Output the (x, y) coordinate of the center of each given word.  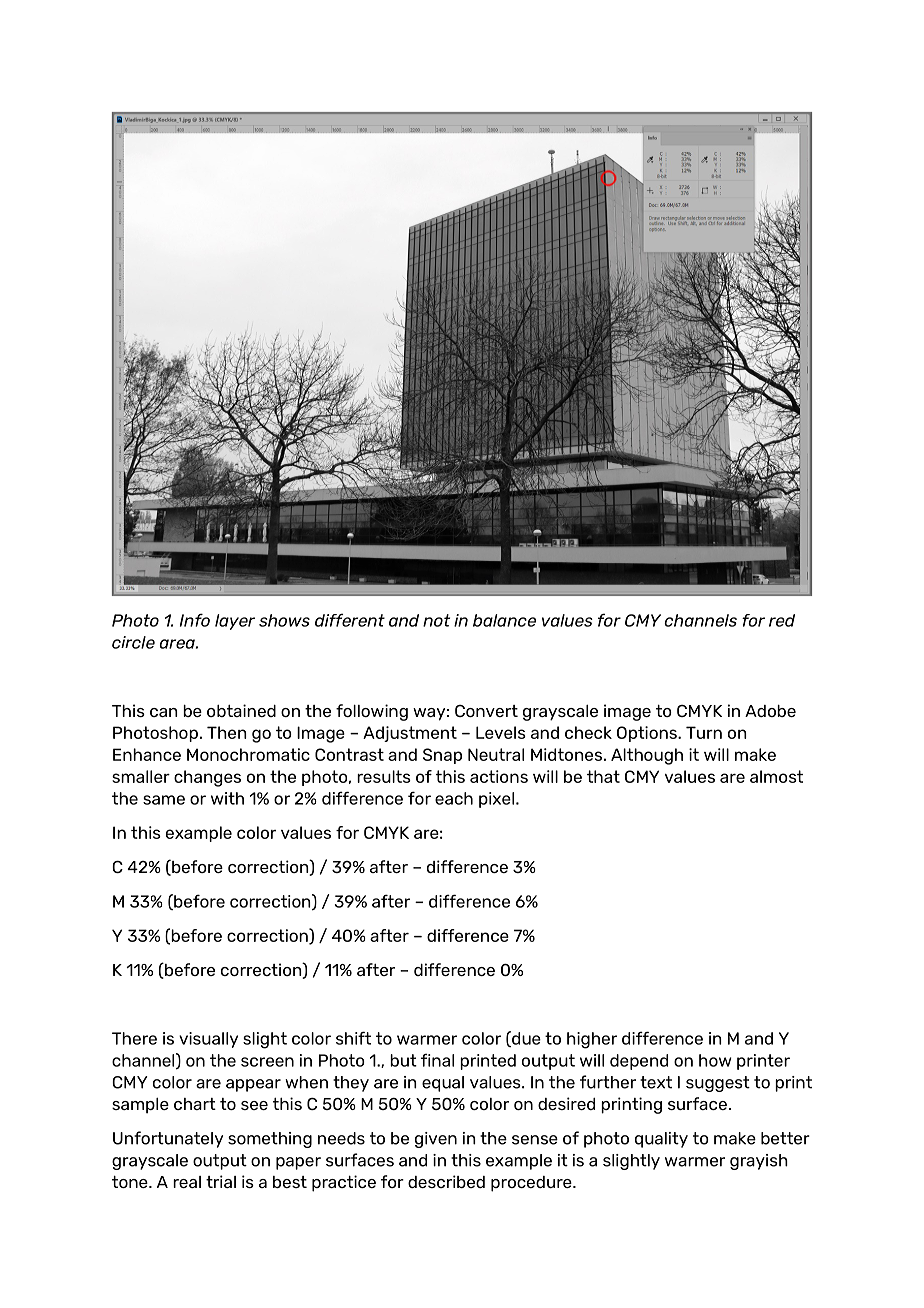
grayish (759, 1162)
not (436, 620)
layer (235, 622)
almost (776, 776)
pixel (498, 800)
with (227, 798)
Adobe (770, 711)
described (446, 1181)
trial (221, 1181)
